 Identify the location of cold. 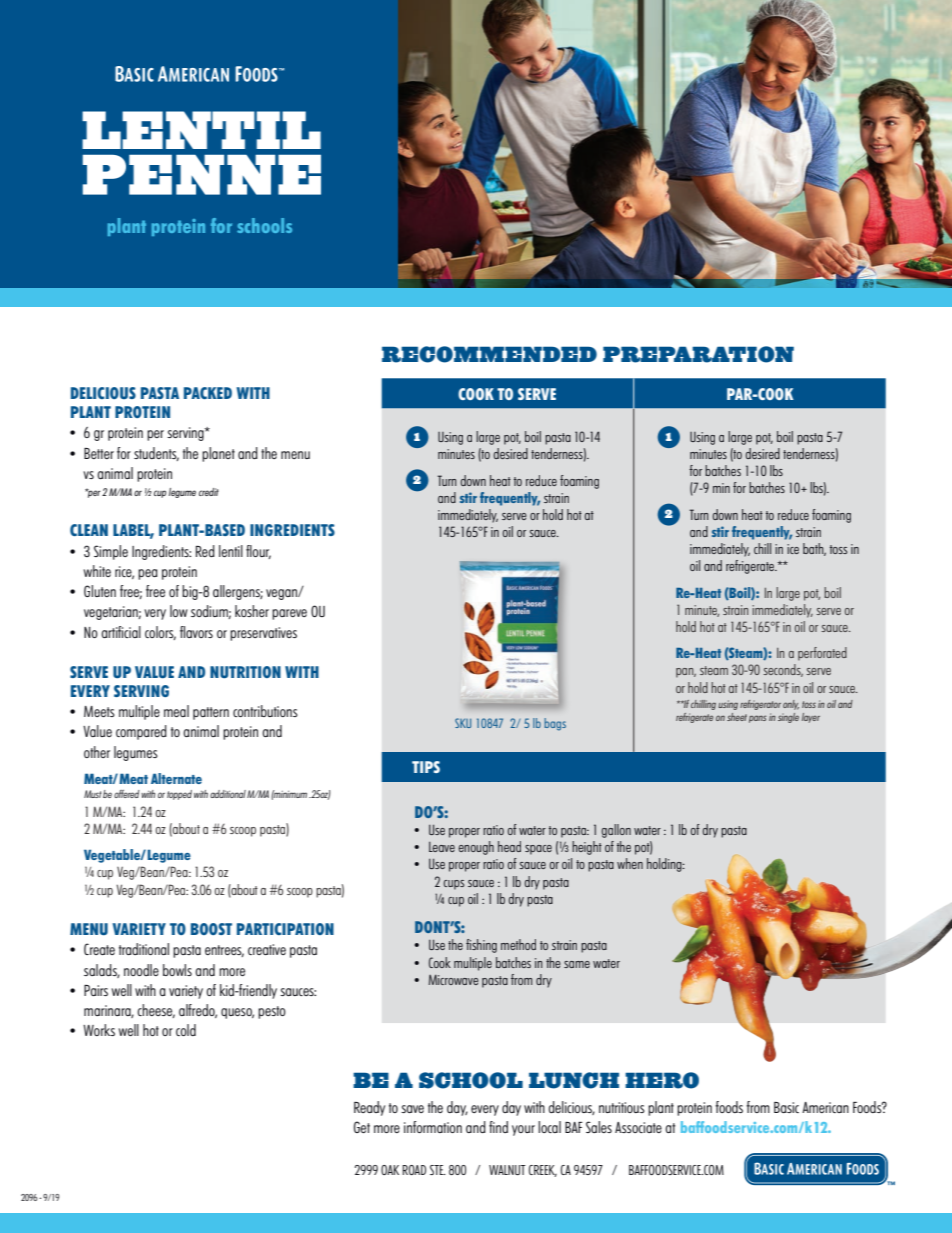
(186, 1030).
